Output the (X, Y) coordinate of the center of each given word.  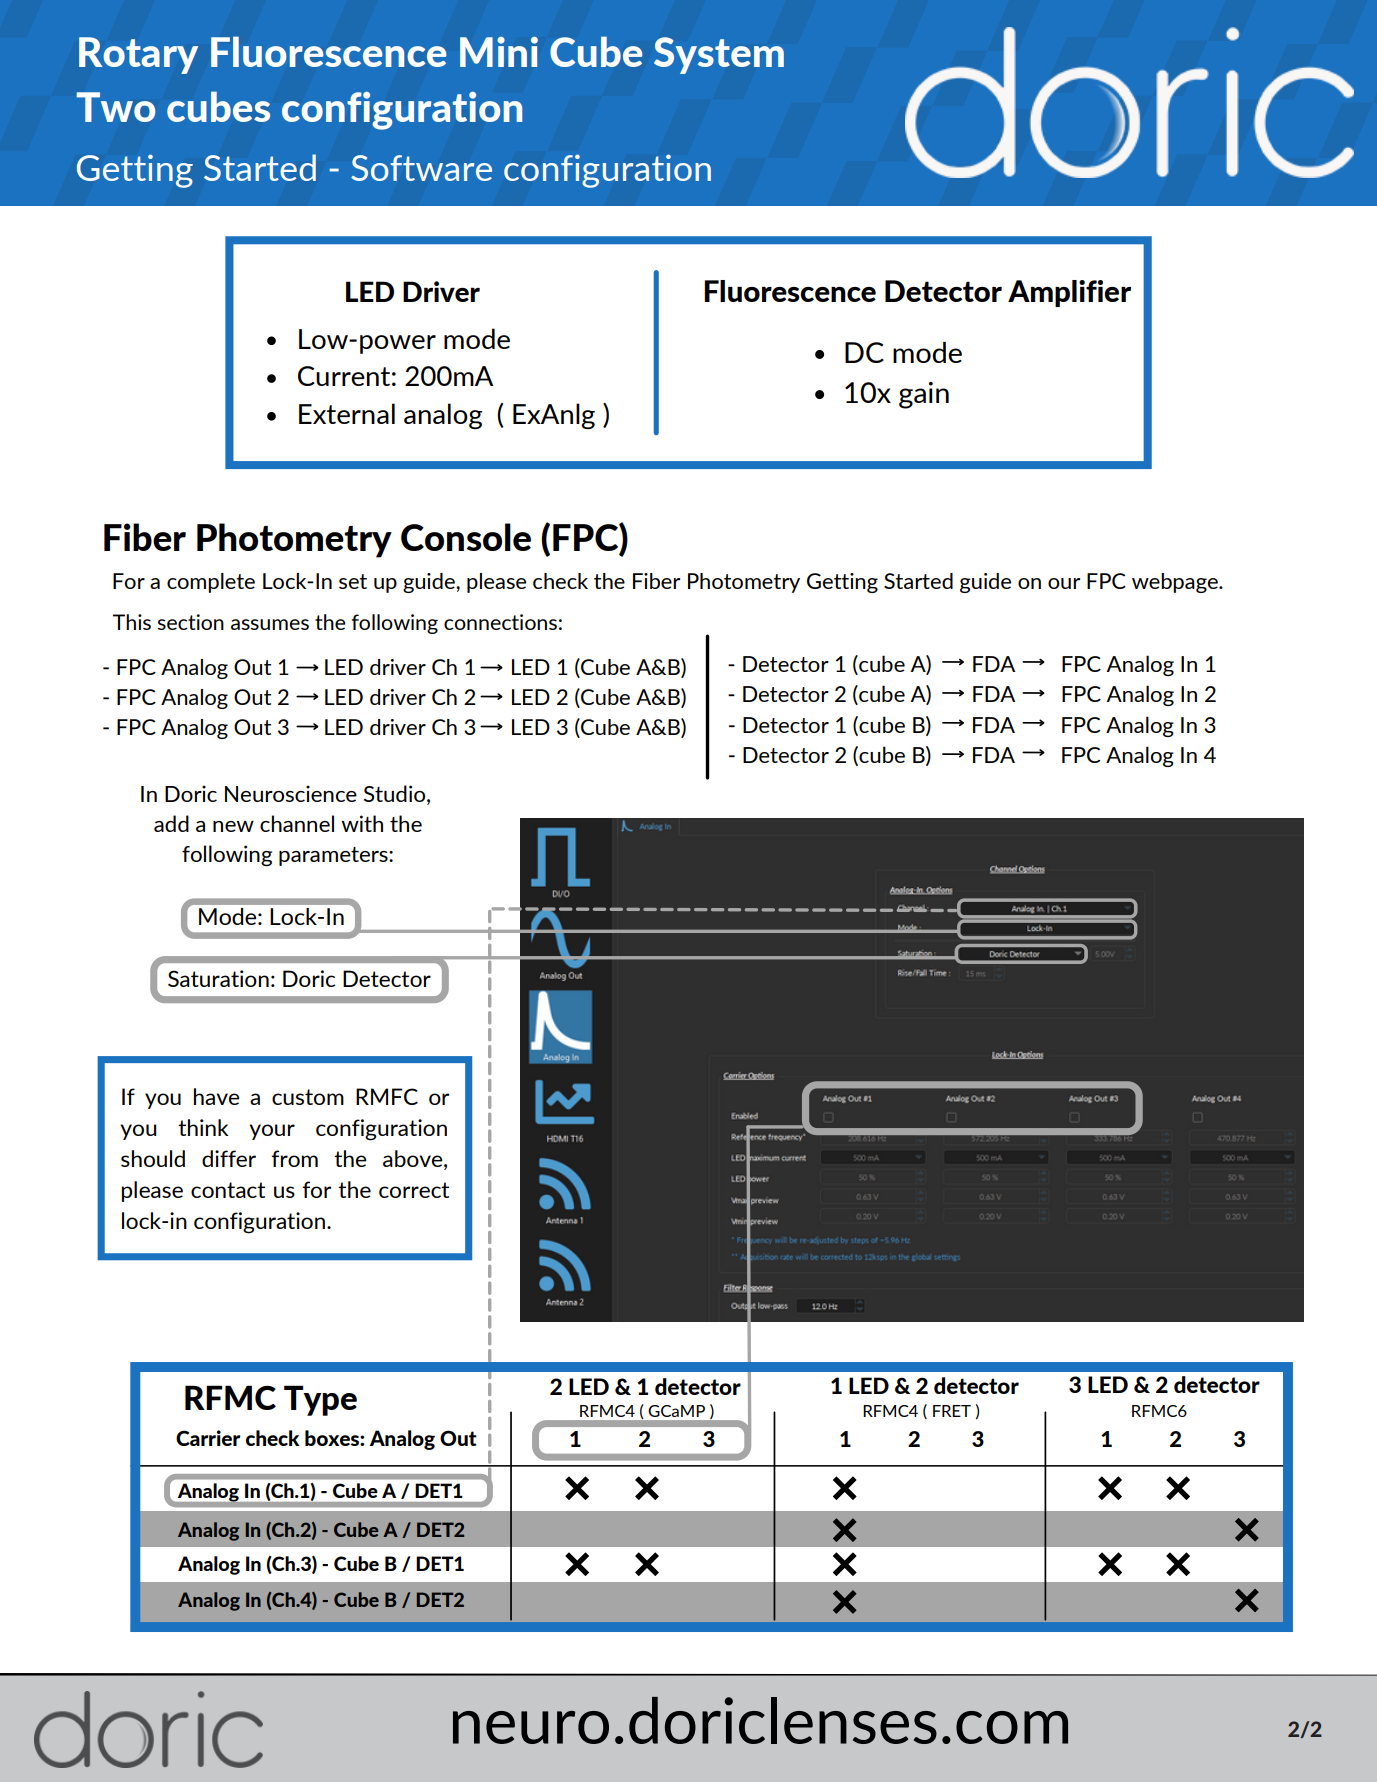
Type (320, 1400)
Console (466, 537)
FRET (952, 1411)
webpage (1176, 583)
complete (211, 583)
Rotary (138, 55)
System (719, 55)
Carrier (208, 1438)
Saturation (218, 978)
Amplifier (1069, 293)
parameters (334, 856)
